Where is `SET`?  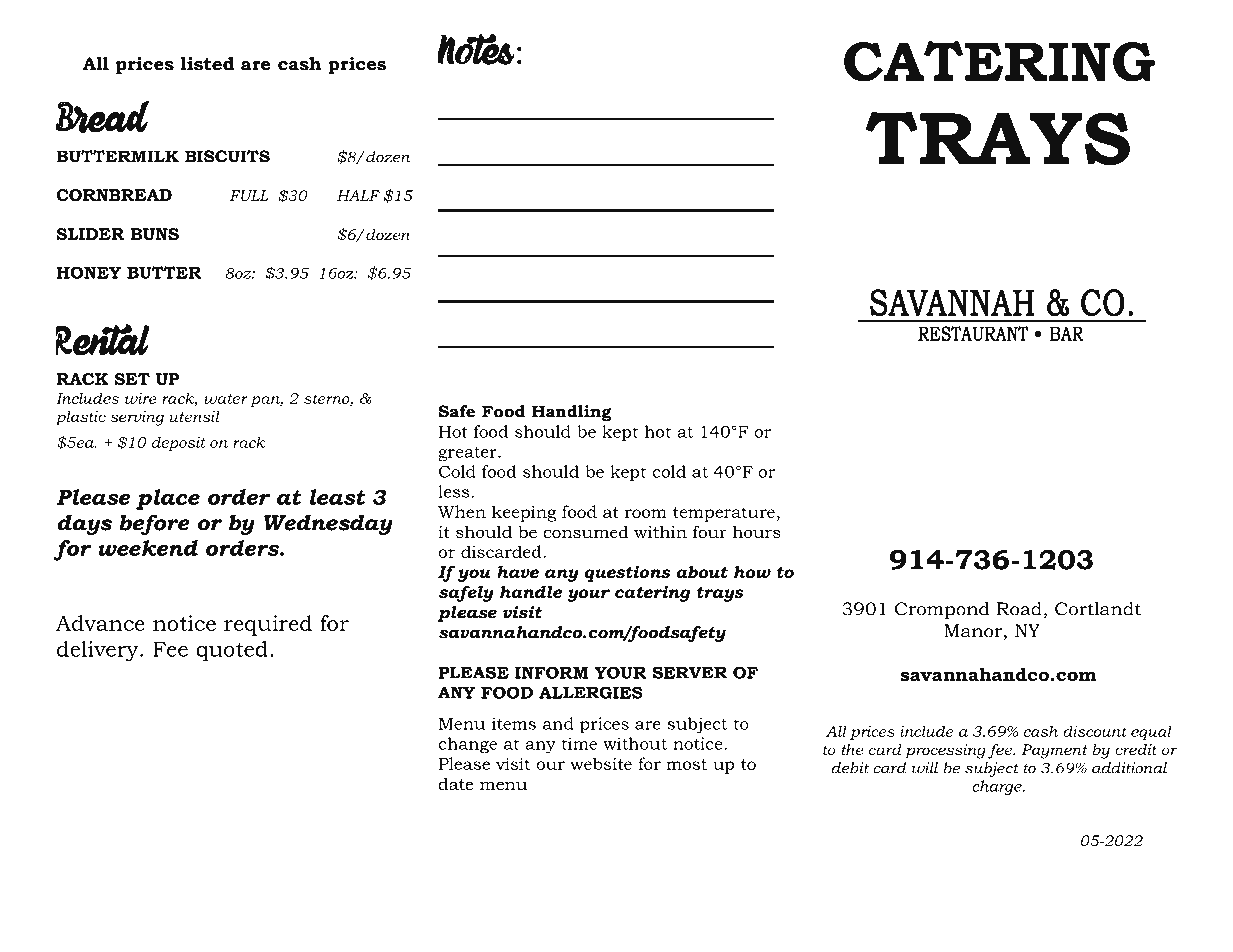
SET is located at coordinates (132, 379).
